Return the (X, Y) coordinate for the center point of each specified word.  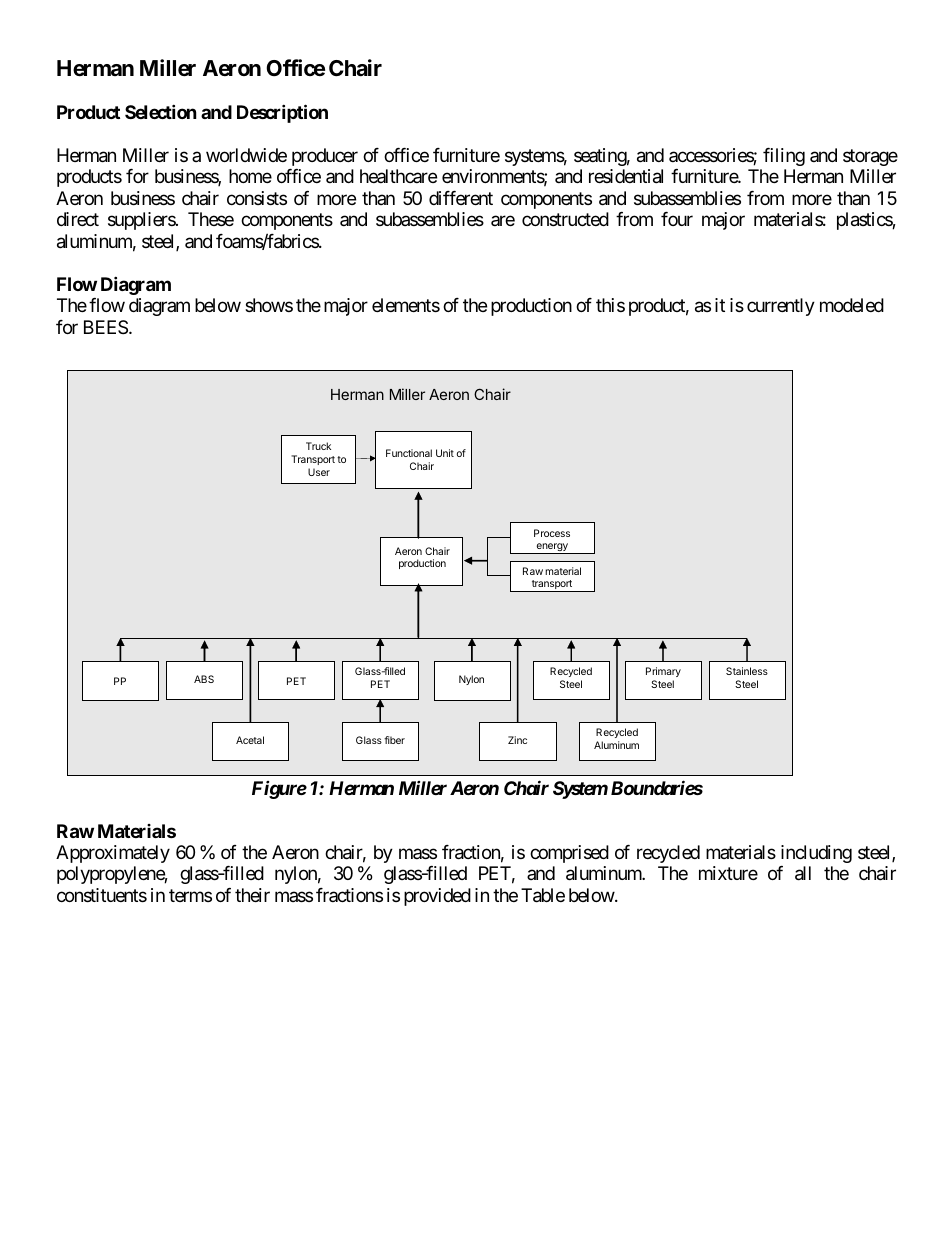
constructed (565, 219)
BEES (106, 327)
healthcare (398, 176)
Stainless (747, 671)
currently (781, 307)
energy (552, 548)
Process (552, 533)
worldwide (246, 155)
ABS (204, 679)
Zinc (517, 740)
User (319, 472)
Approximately (113, 854)
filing (784, 157)
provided (437, 897)
